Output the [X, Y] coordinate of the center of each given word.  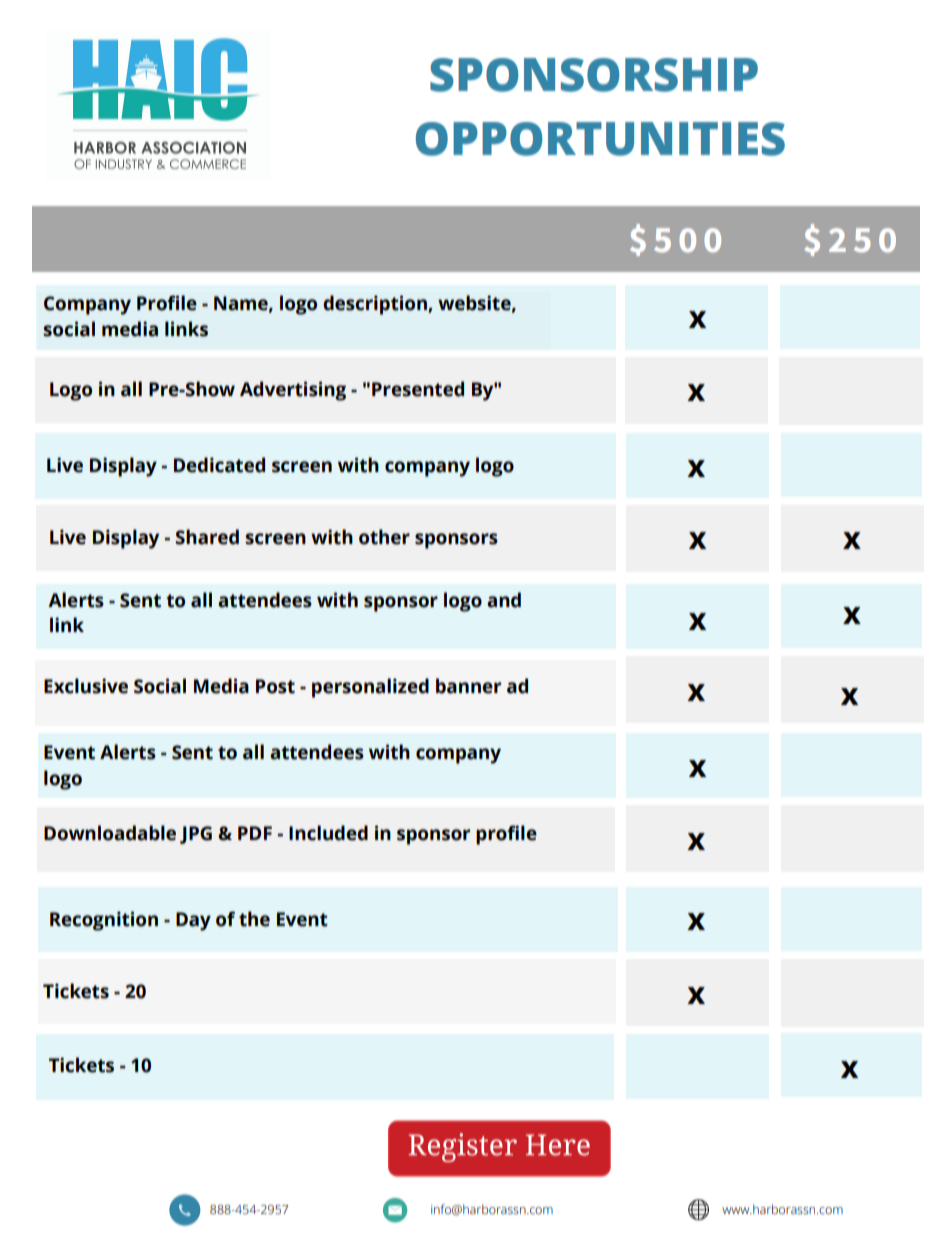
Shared [207, 537]
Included [328, 833]
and [504, 600]
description [376, 305]
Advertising [293, 391]
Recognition [104, 921]
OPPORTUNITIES [600, 139]
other [384, 537]
